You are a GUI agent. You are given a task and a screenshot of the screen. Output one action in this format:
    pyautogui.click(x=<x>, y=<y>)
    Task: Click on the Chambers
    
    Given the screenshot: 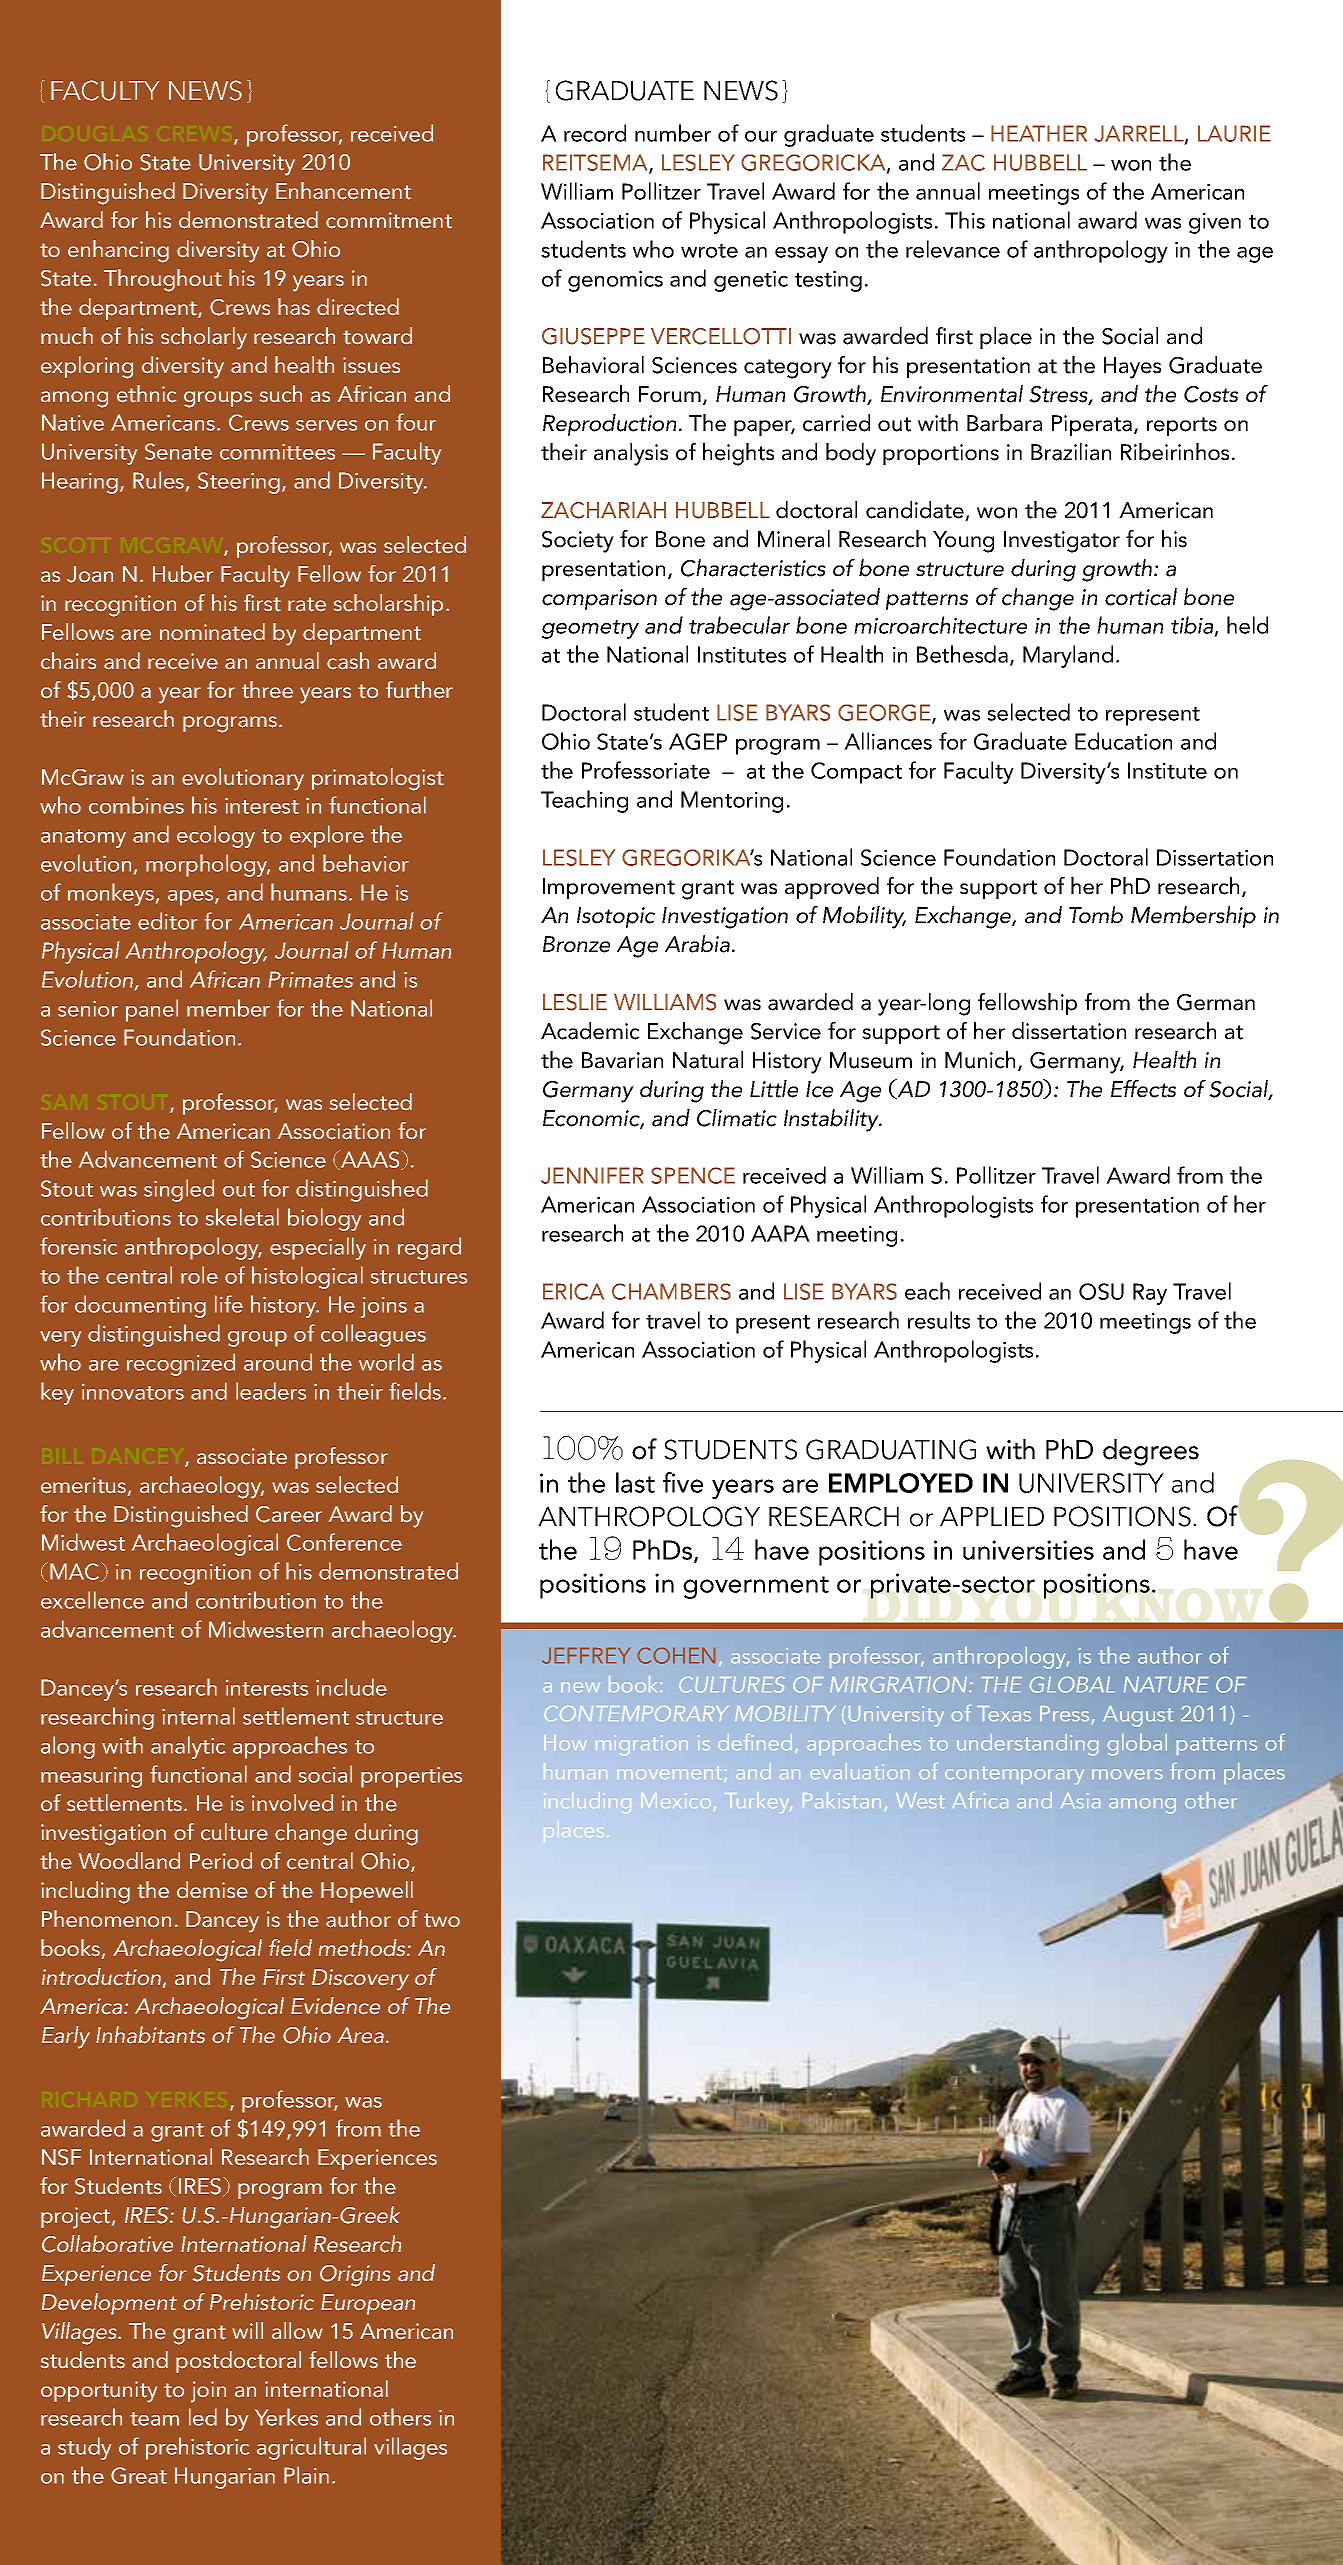 What is the action you would take?
    pyautogui.click(x=671, y=1291)
